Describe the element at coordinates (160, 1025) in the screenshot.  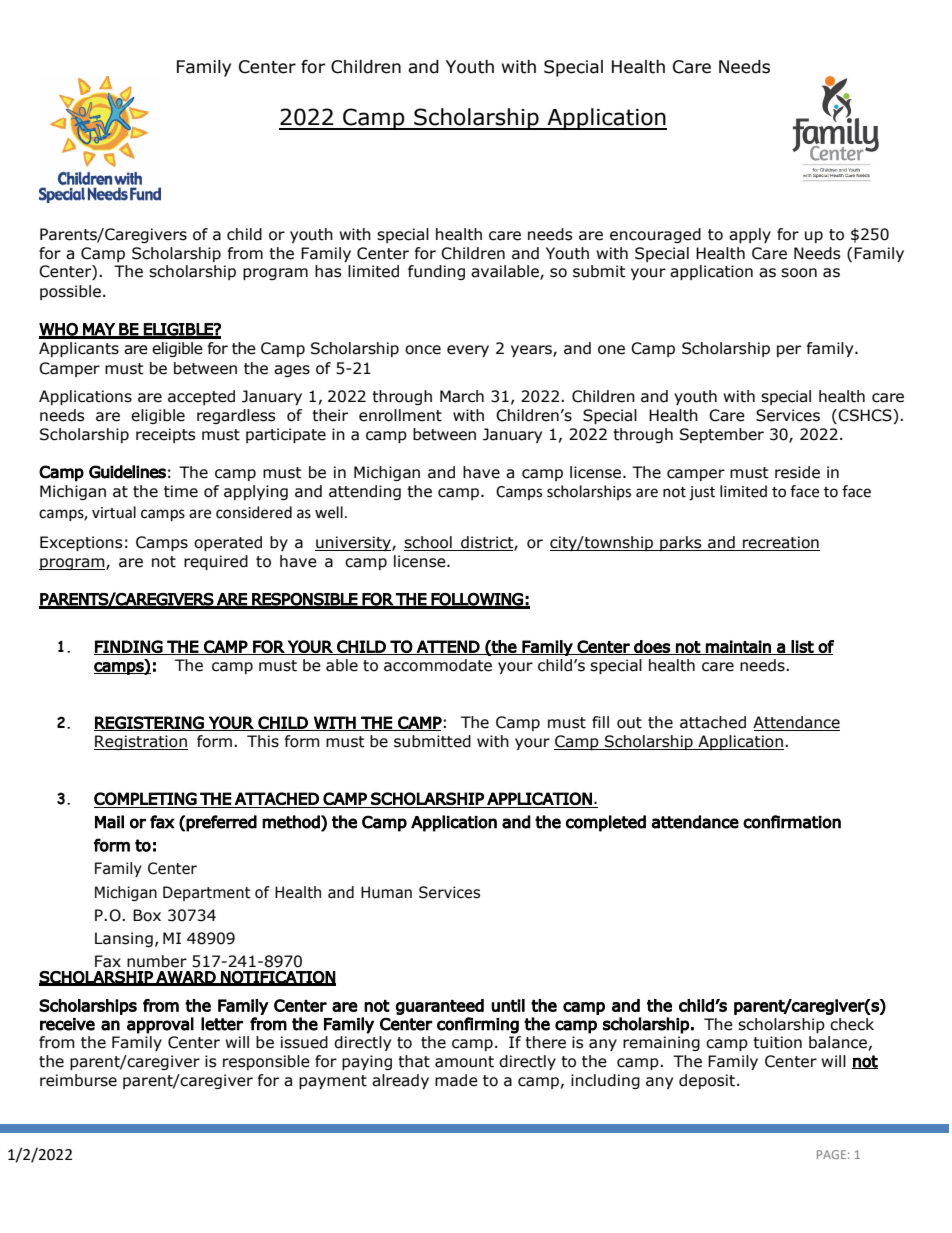
I see `approval` at that location.
